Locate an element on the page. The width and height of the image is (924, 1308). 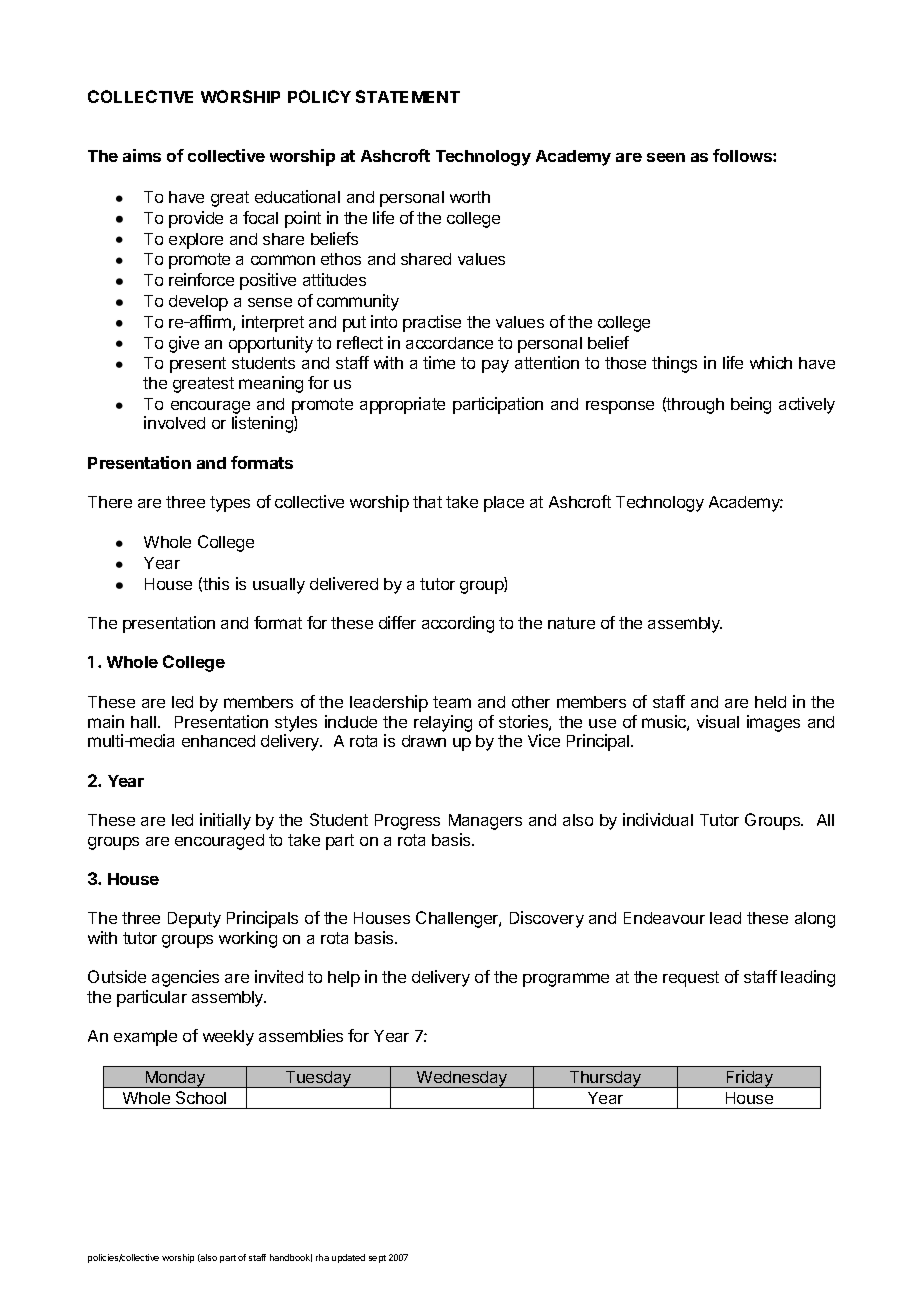
individual is located at coordinates (658, 819).
